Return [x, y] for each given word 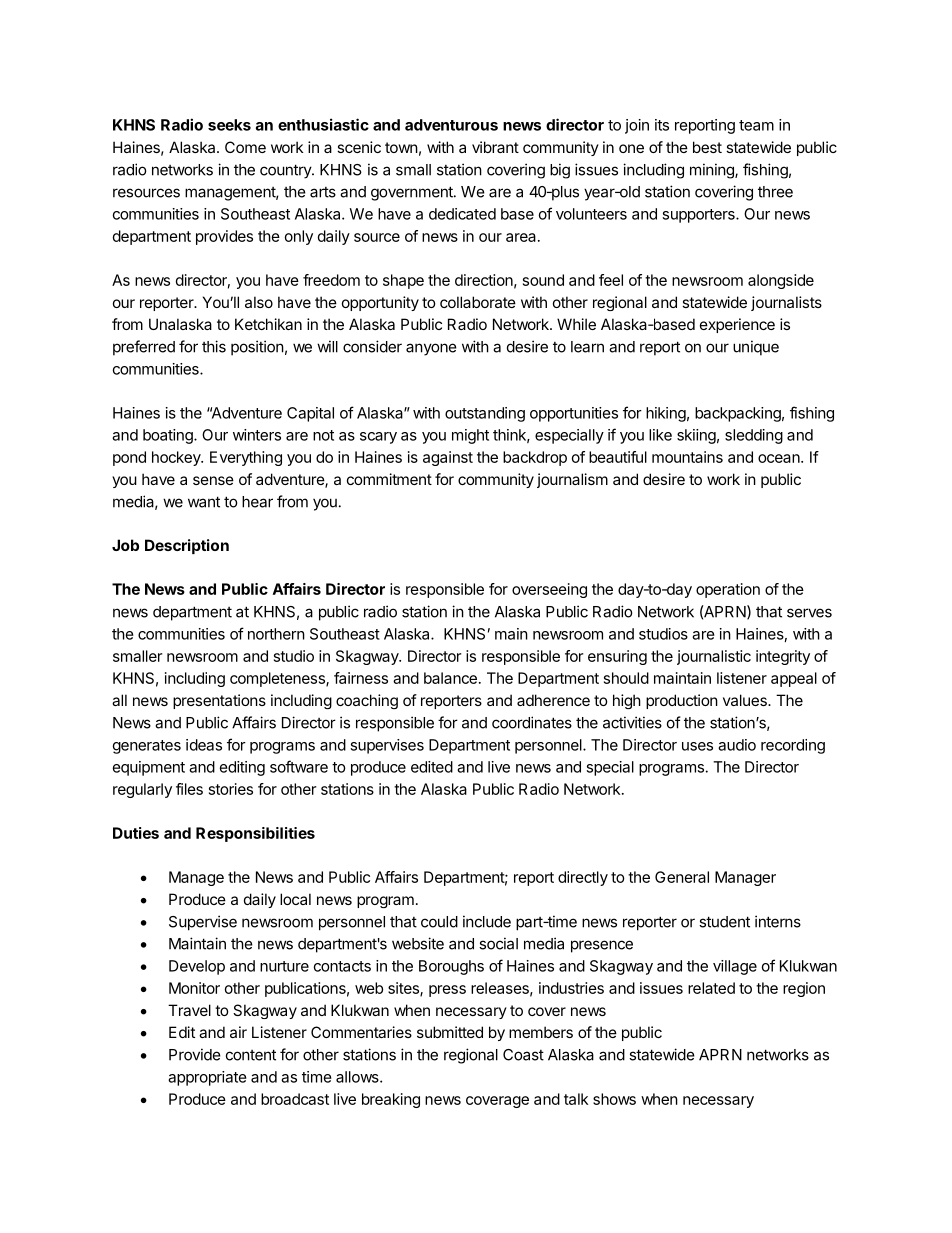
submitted [450, 1032]
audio [737, 745]
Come [245, 147]
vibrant [495, 147]
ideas [204, 745]
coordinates [532, 722]
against [448, 458]
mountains [687, 457]
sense [213, 480]
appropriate [207, 1078]
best [707, 147]
